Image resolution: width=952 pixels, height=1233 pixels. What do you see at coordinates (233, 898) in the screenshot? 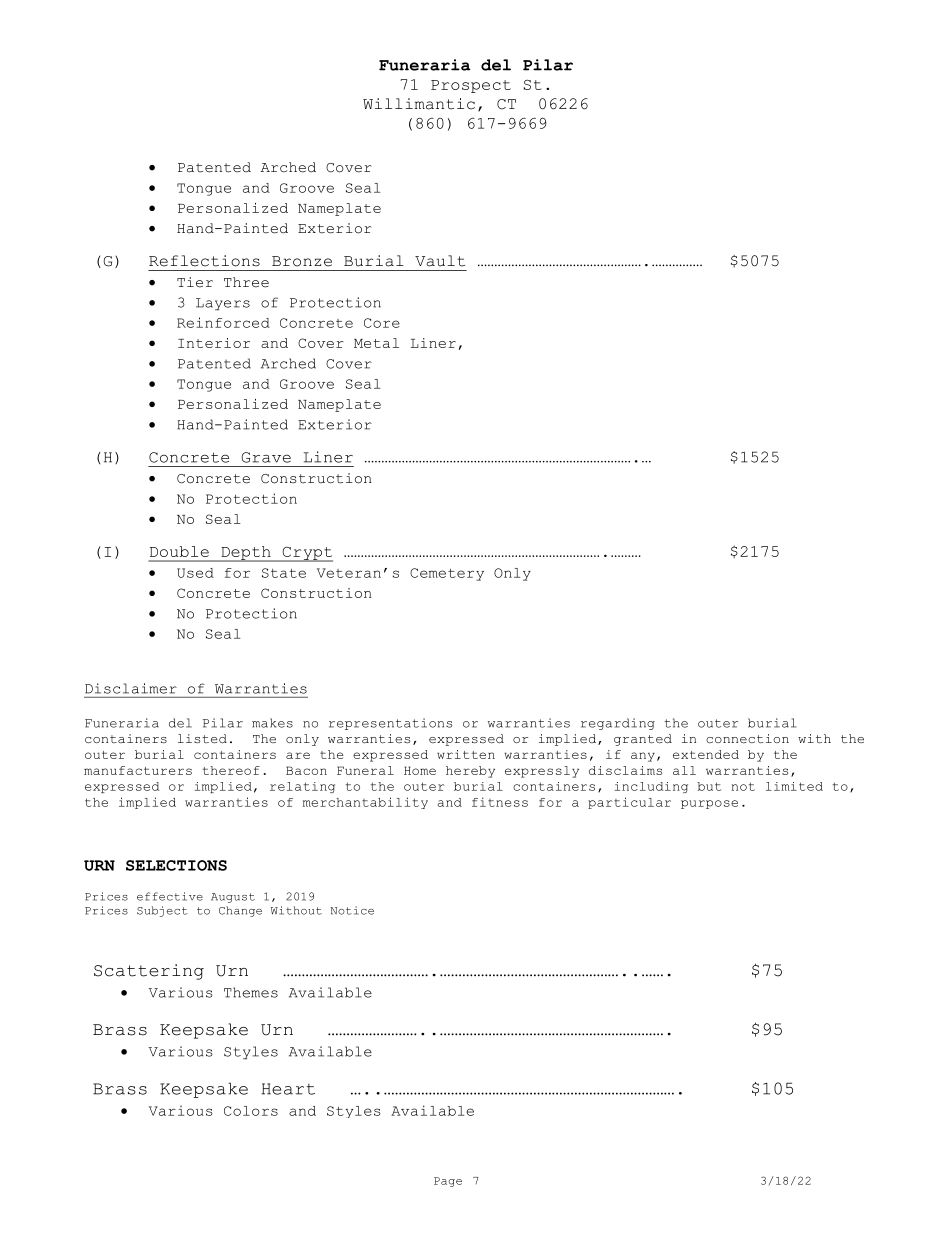
I see `August` at bounding box center [233, 898].
